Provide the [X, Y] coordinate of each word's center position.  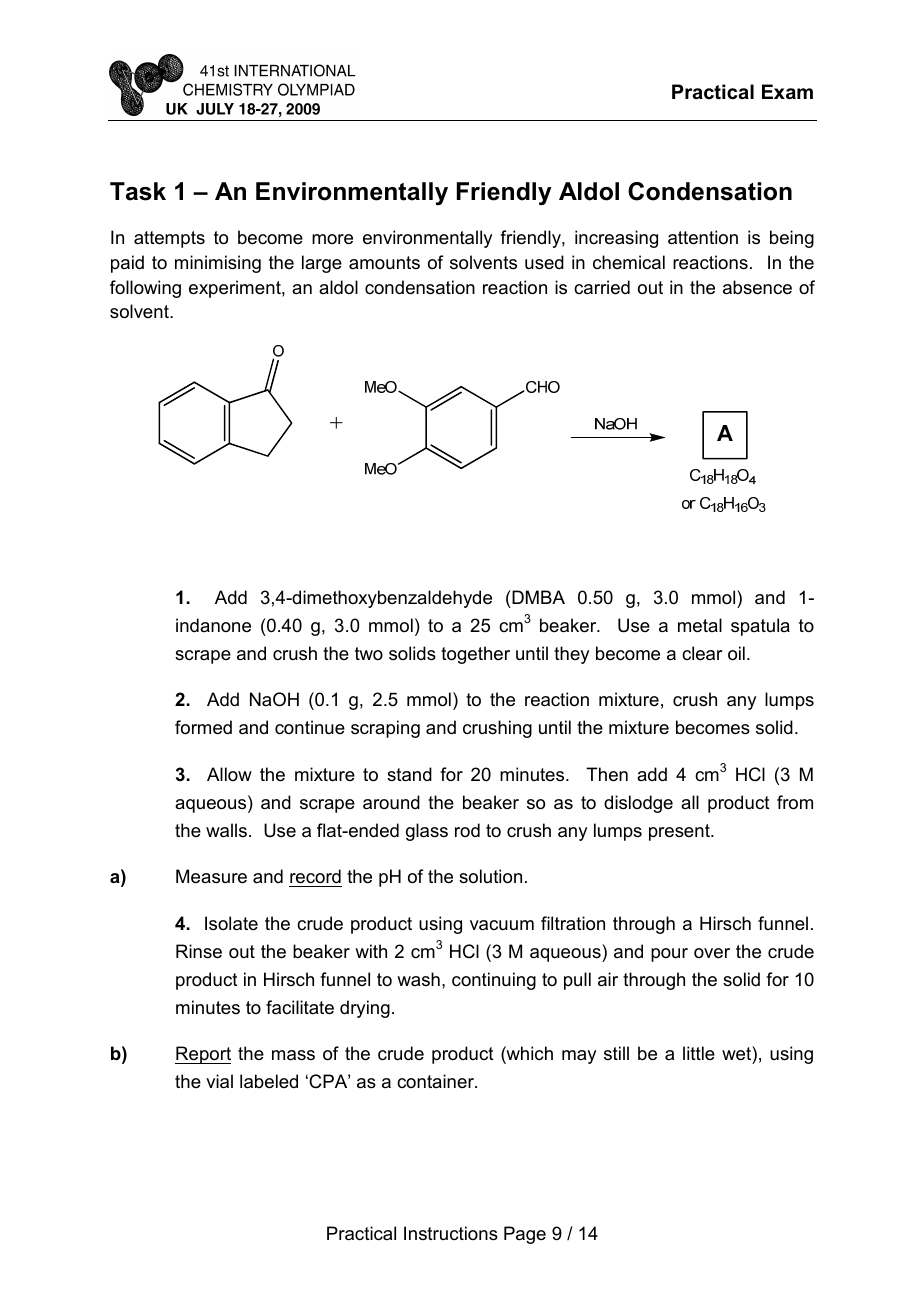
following [145, 289]
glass [427, 832]
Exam [787, 92]
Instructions [451, 1233]
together [475, 655]
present [680, 832]
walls [226, 830]
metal [700, 625]
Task [138, 191]
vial [219, 1081]
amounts [384, 262]
